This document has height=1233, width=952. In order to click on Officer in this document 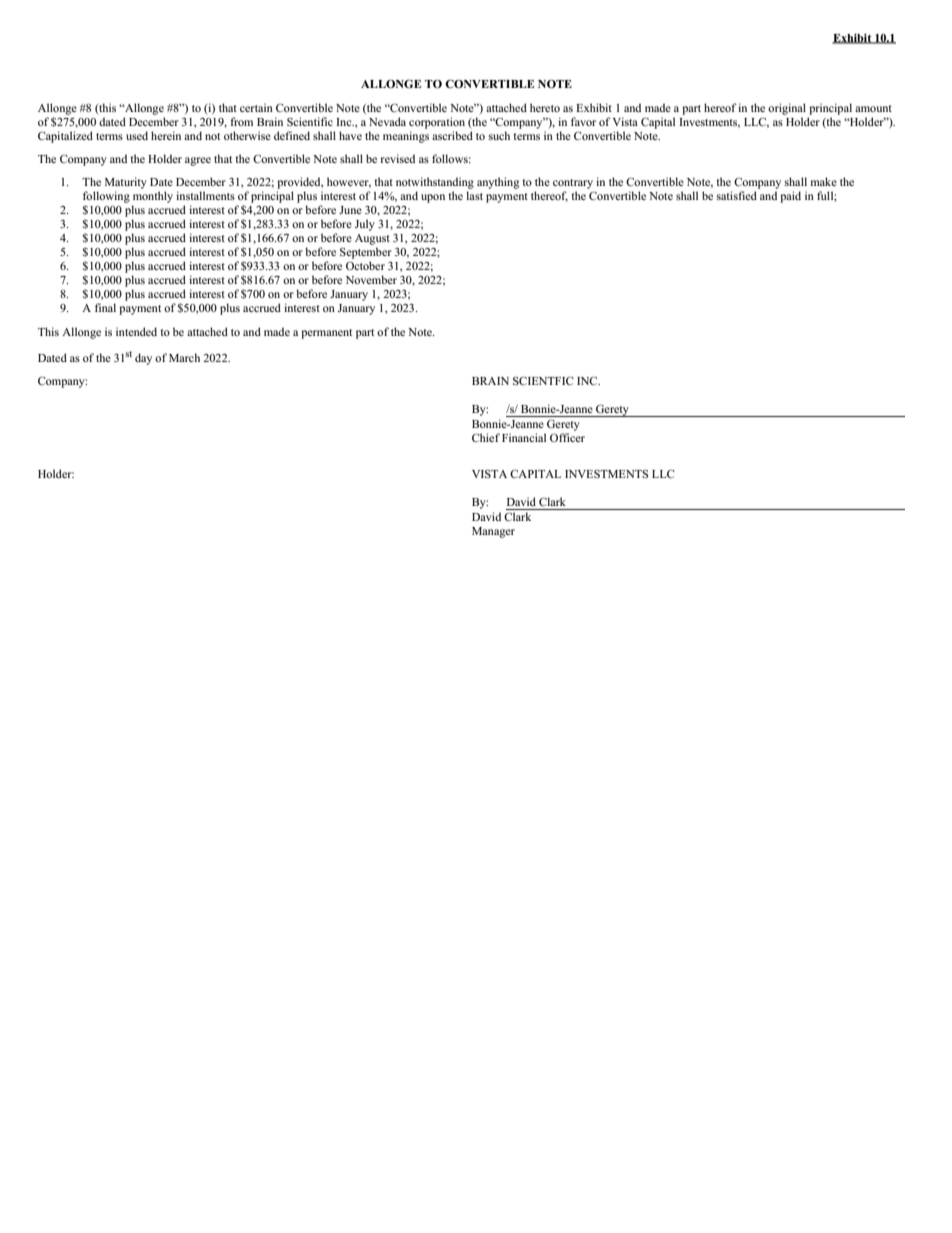, I will do `click(567, 437)`.
